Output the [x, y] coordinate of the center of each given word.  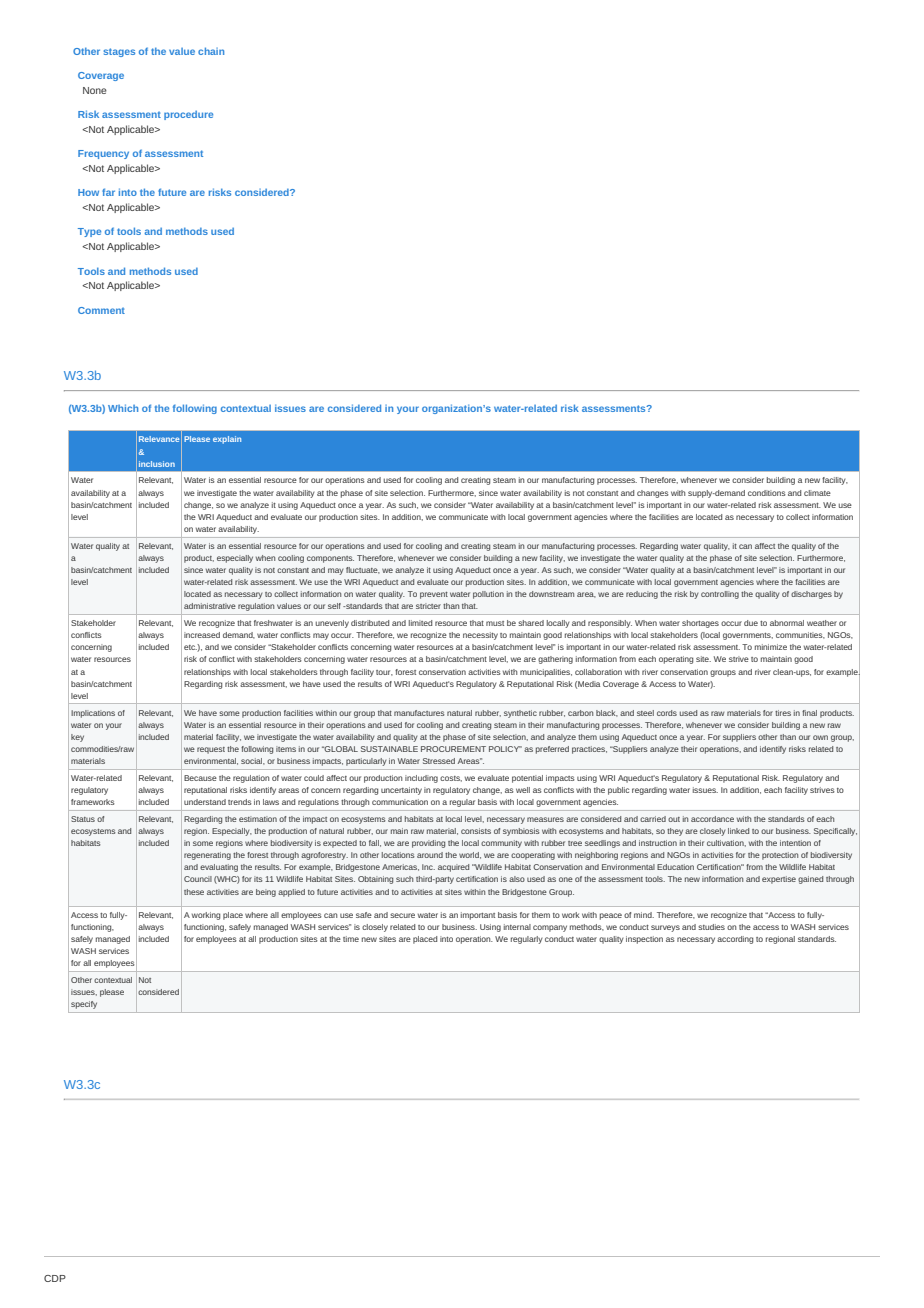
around [430, 855]
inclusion [157, 464]
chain [211, 51]
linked [738, 831]
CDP [55, 1278]
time [351, 939]
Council [198, 879]
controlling [720, 595]
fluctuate [363, 570]
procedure [188, 115]
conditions [767, 493]
